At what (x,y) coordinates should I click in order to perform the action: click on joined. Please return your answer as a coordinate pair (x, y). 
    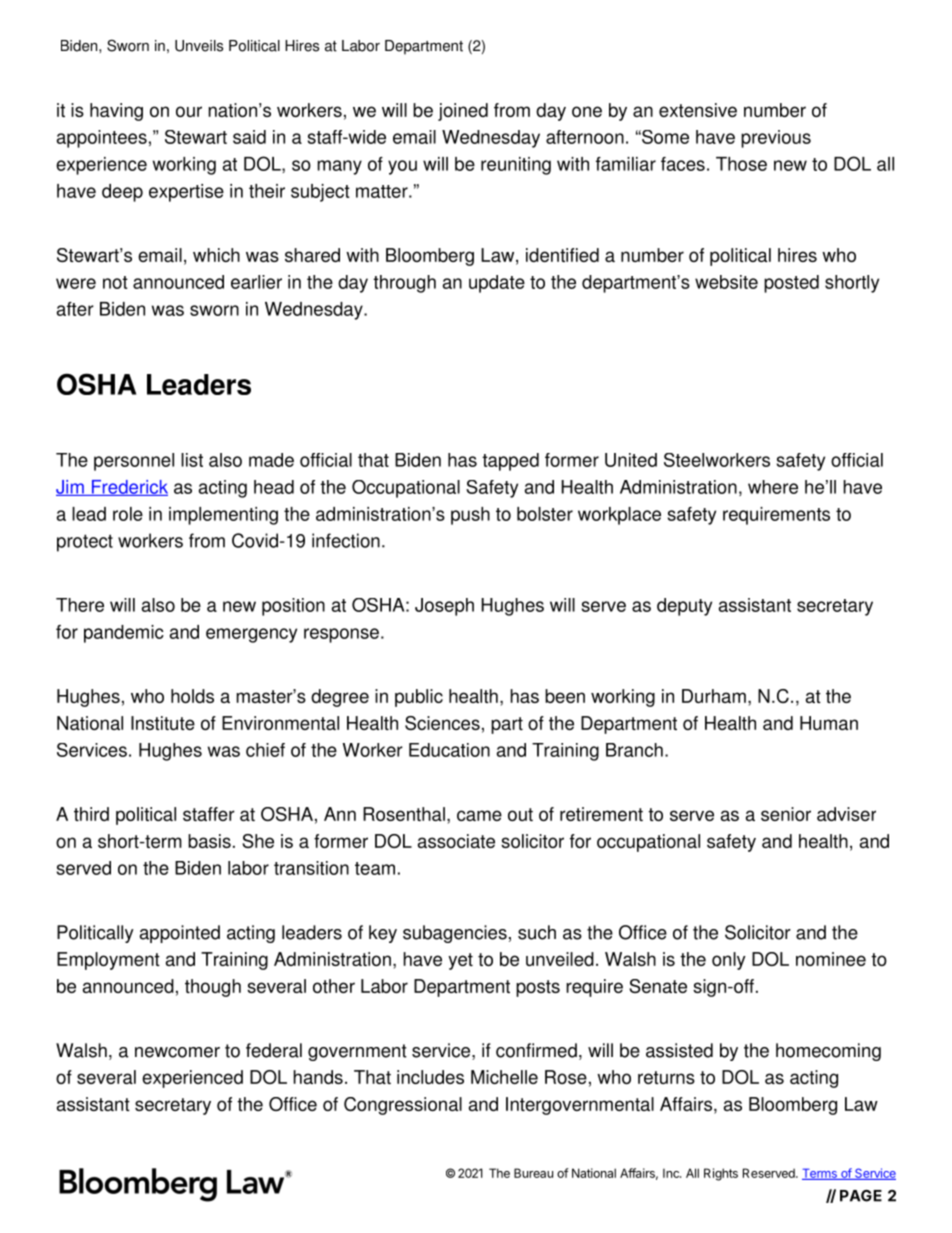
    Looking at the image, I should click on (463, 112).
